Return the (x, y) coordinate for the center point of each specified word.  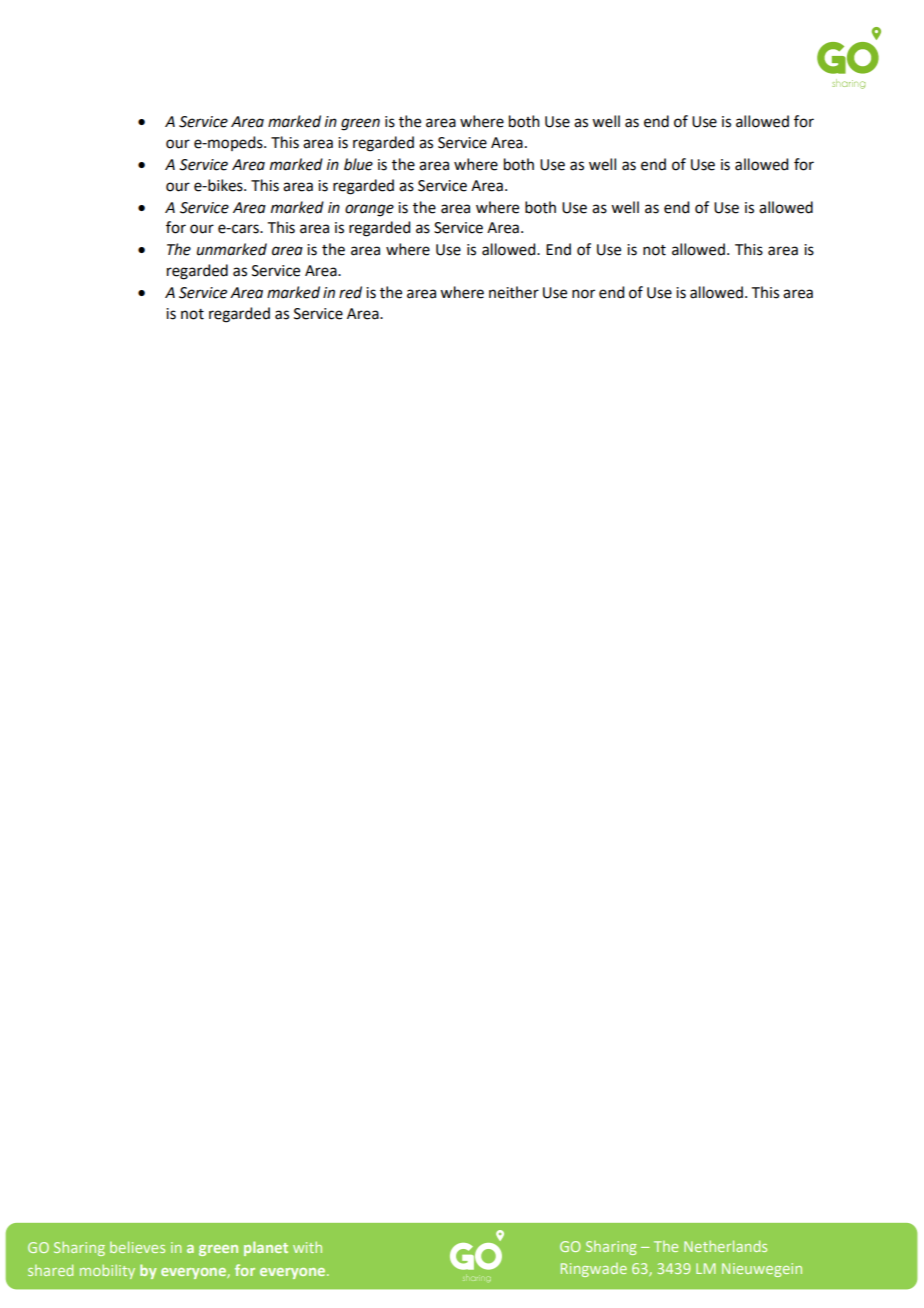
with (307, 1247)
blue (358, 164)
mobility (107, 1272)
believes (137, 1247)
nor (583, 294)
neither (514, 292)
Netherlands (725, 1246)
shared (50, 1270)
